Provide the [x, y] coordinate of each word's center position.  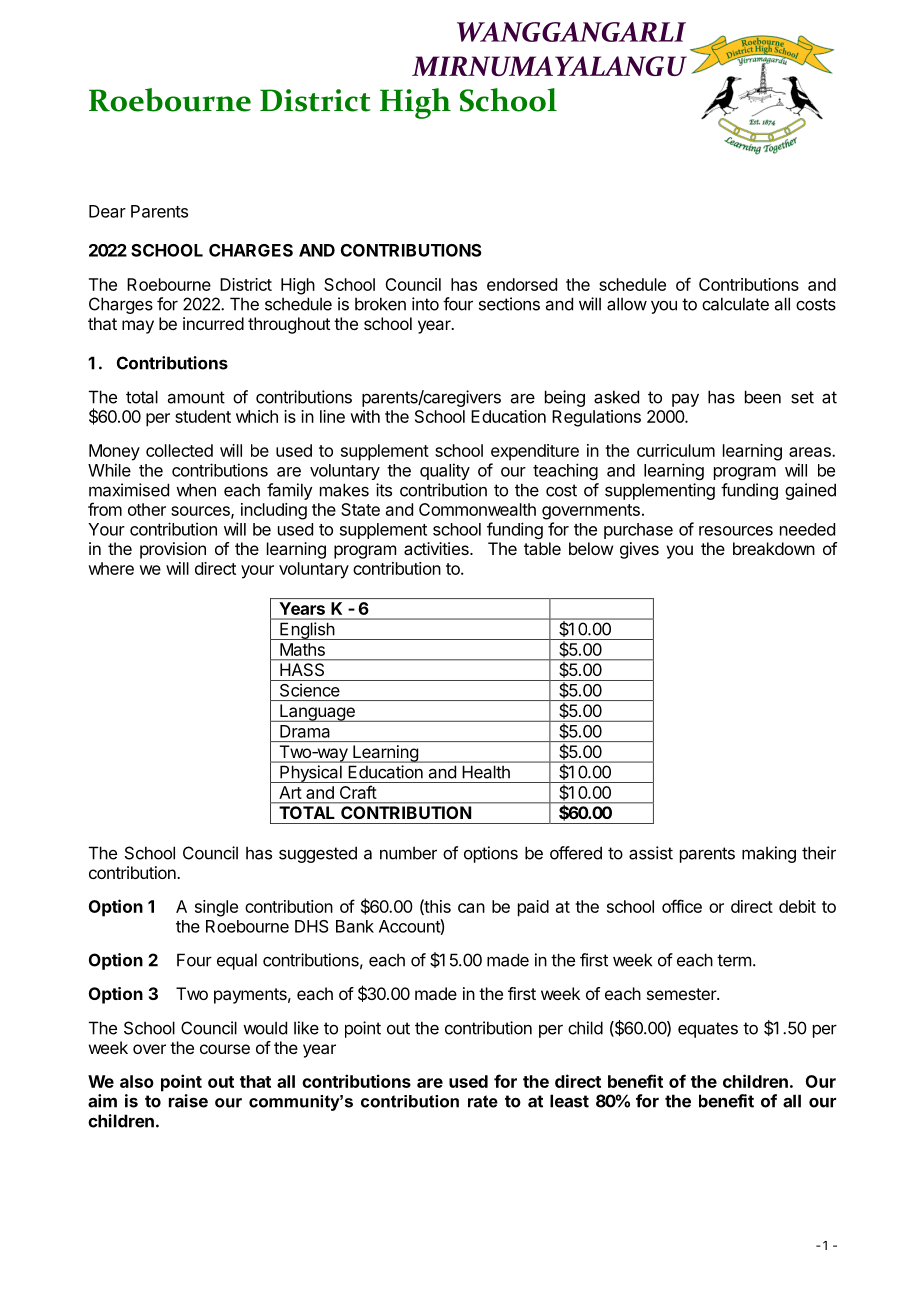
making [769, 854]
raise [188, 1101]
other [147, 509]
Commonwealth [477, 509]
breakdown [774, 548]
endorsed [522, 284]
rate [483, 1101]
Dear [107, 211]
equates [708, 1030]
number [408, 853]
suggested [318, 854]
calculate [735, 304]
